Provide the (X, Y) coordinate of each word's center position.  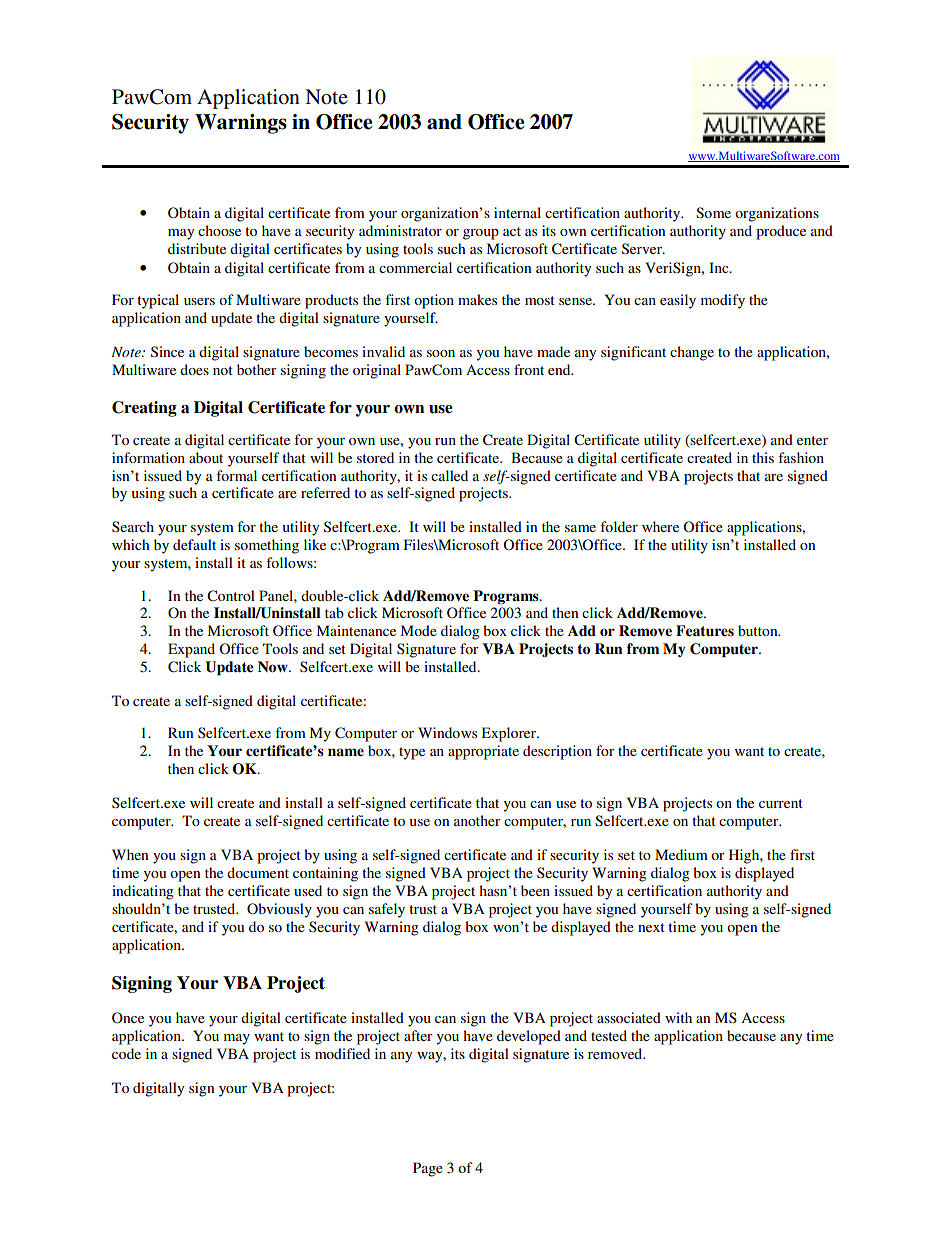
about (206, 457)
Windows (447, 732)
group (481, 234)
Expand (191, 650)
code (126, 1053)
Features (705, 631)
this (763, 457)
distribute (197, 248)
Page (428, 1169)
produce (781, 232)
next (651, 927)
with (678, 1017)
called (449, 475)
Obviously (279, 910)
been (535, 890)
